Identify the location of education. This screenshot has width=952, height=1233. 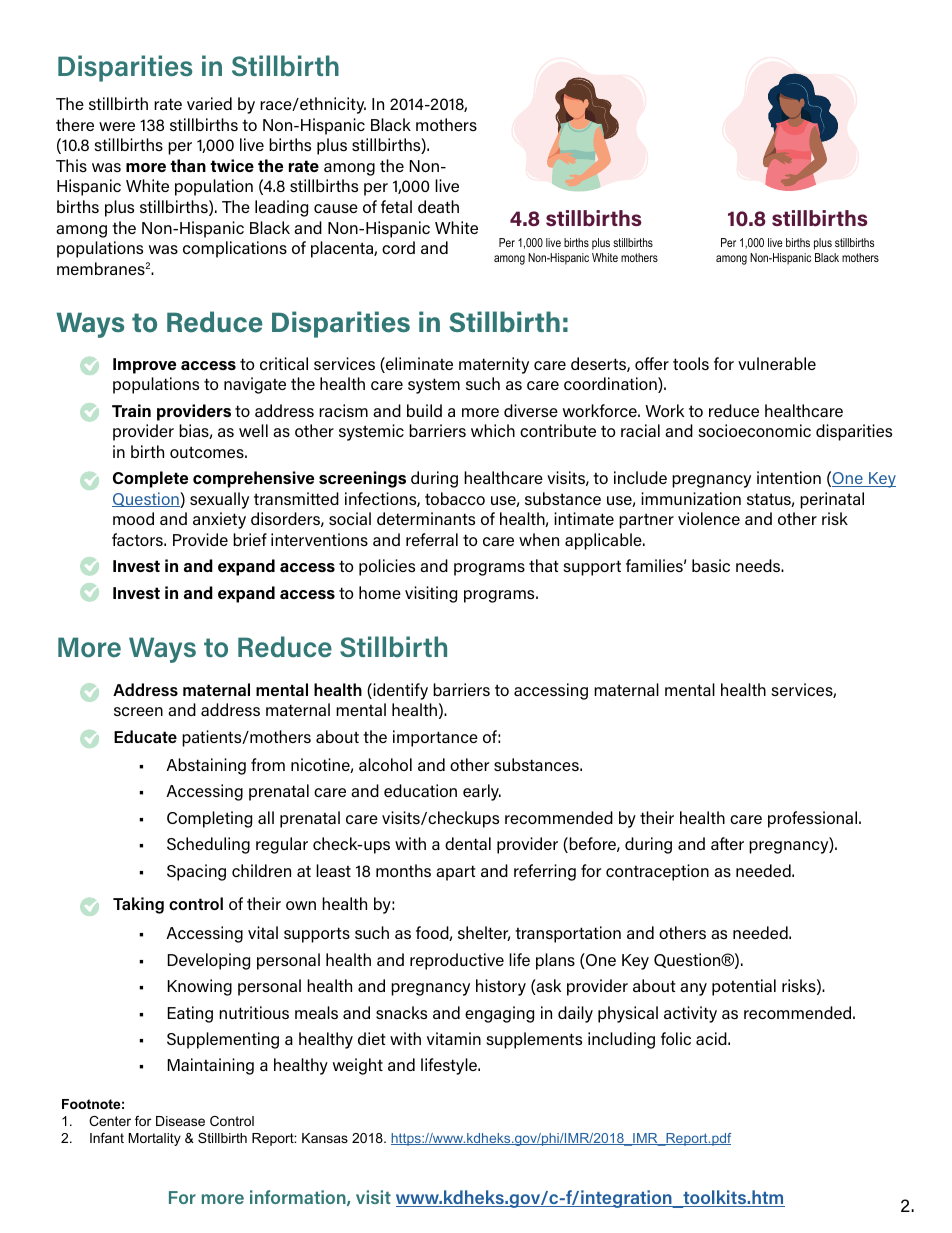
(420, 790).
